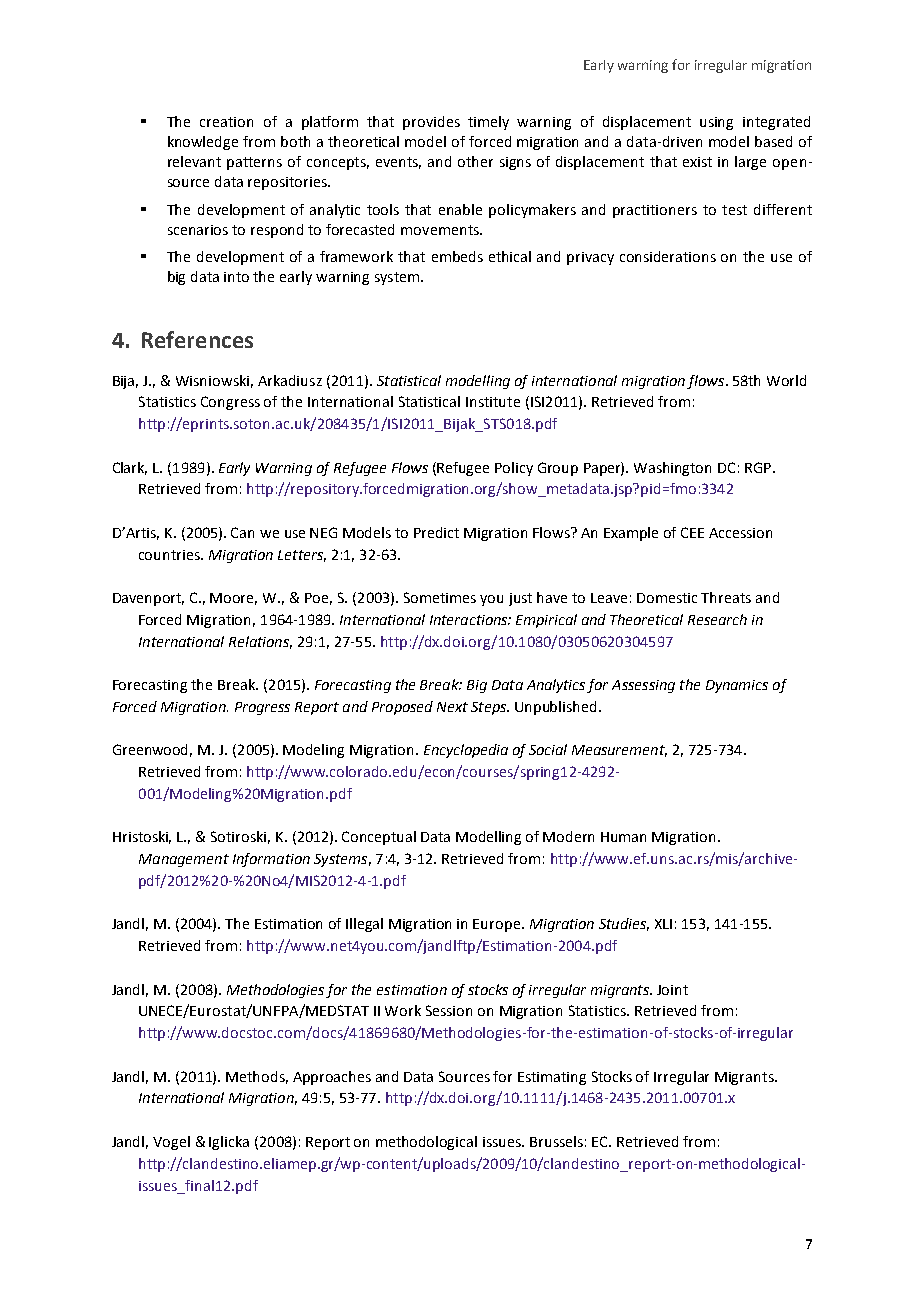  What do you see at coordinates (697, 162) in the screenshot?
I see `exist` at bounding box center [697, 162].
